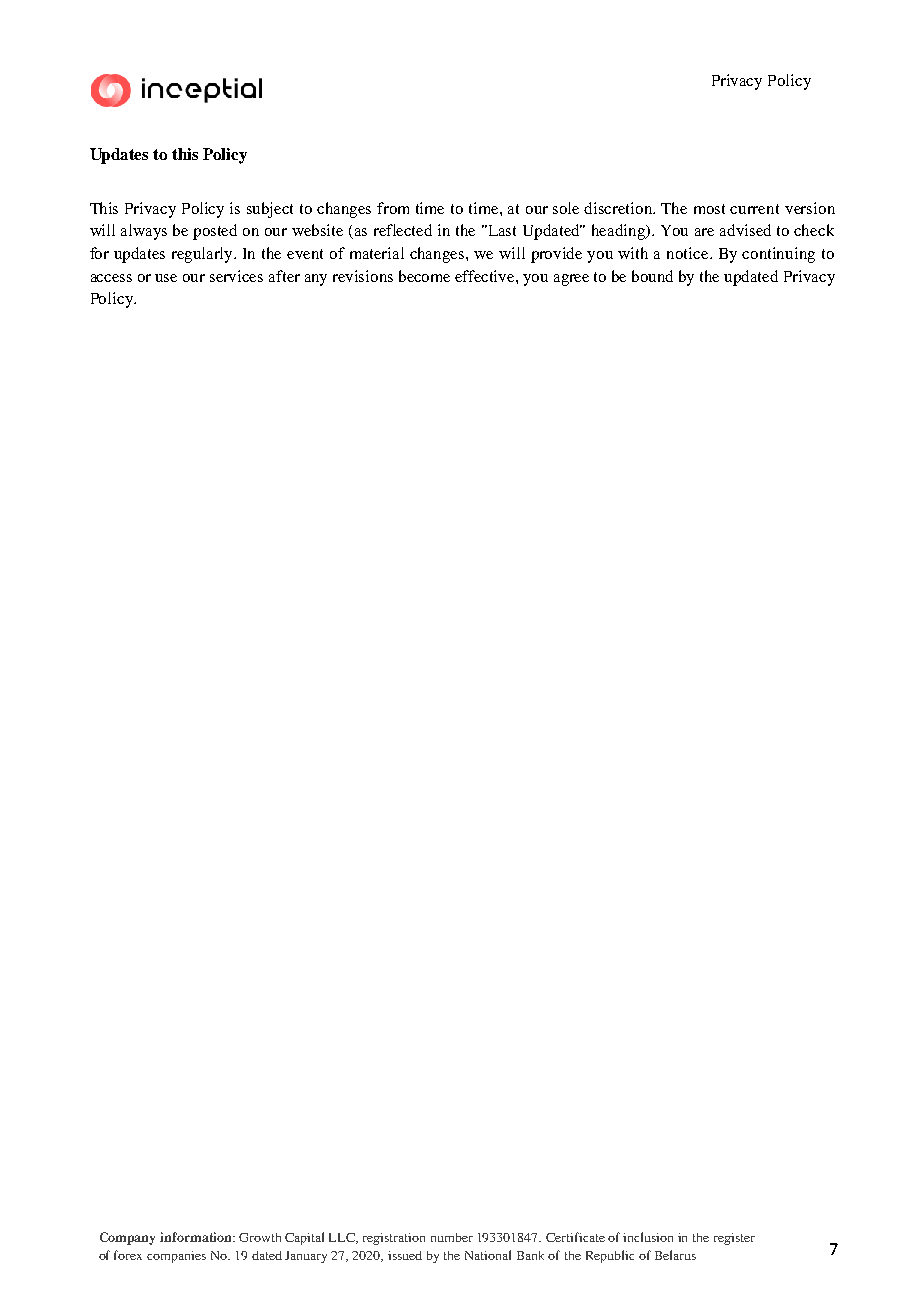 The height and width of the screenshot is (1309, 924). I want to click on continuing, so click(778, 255).
